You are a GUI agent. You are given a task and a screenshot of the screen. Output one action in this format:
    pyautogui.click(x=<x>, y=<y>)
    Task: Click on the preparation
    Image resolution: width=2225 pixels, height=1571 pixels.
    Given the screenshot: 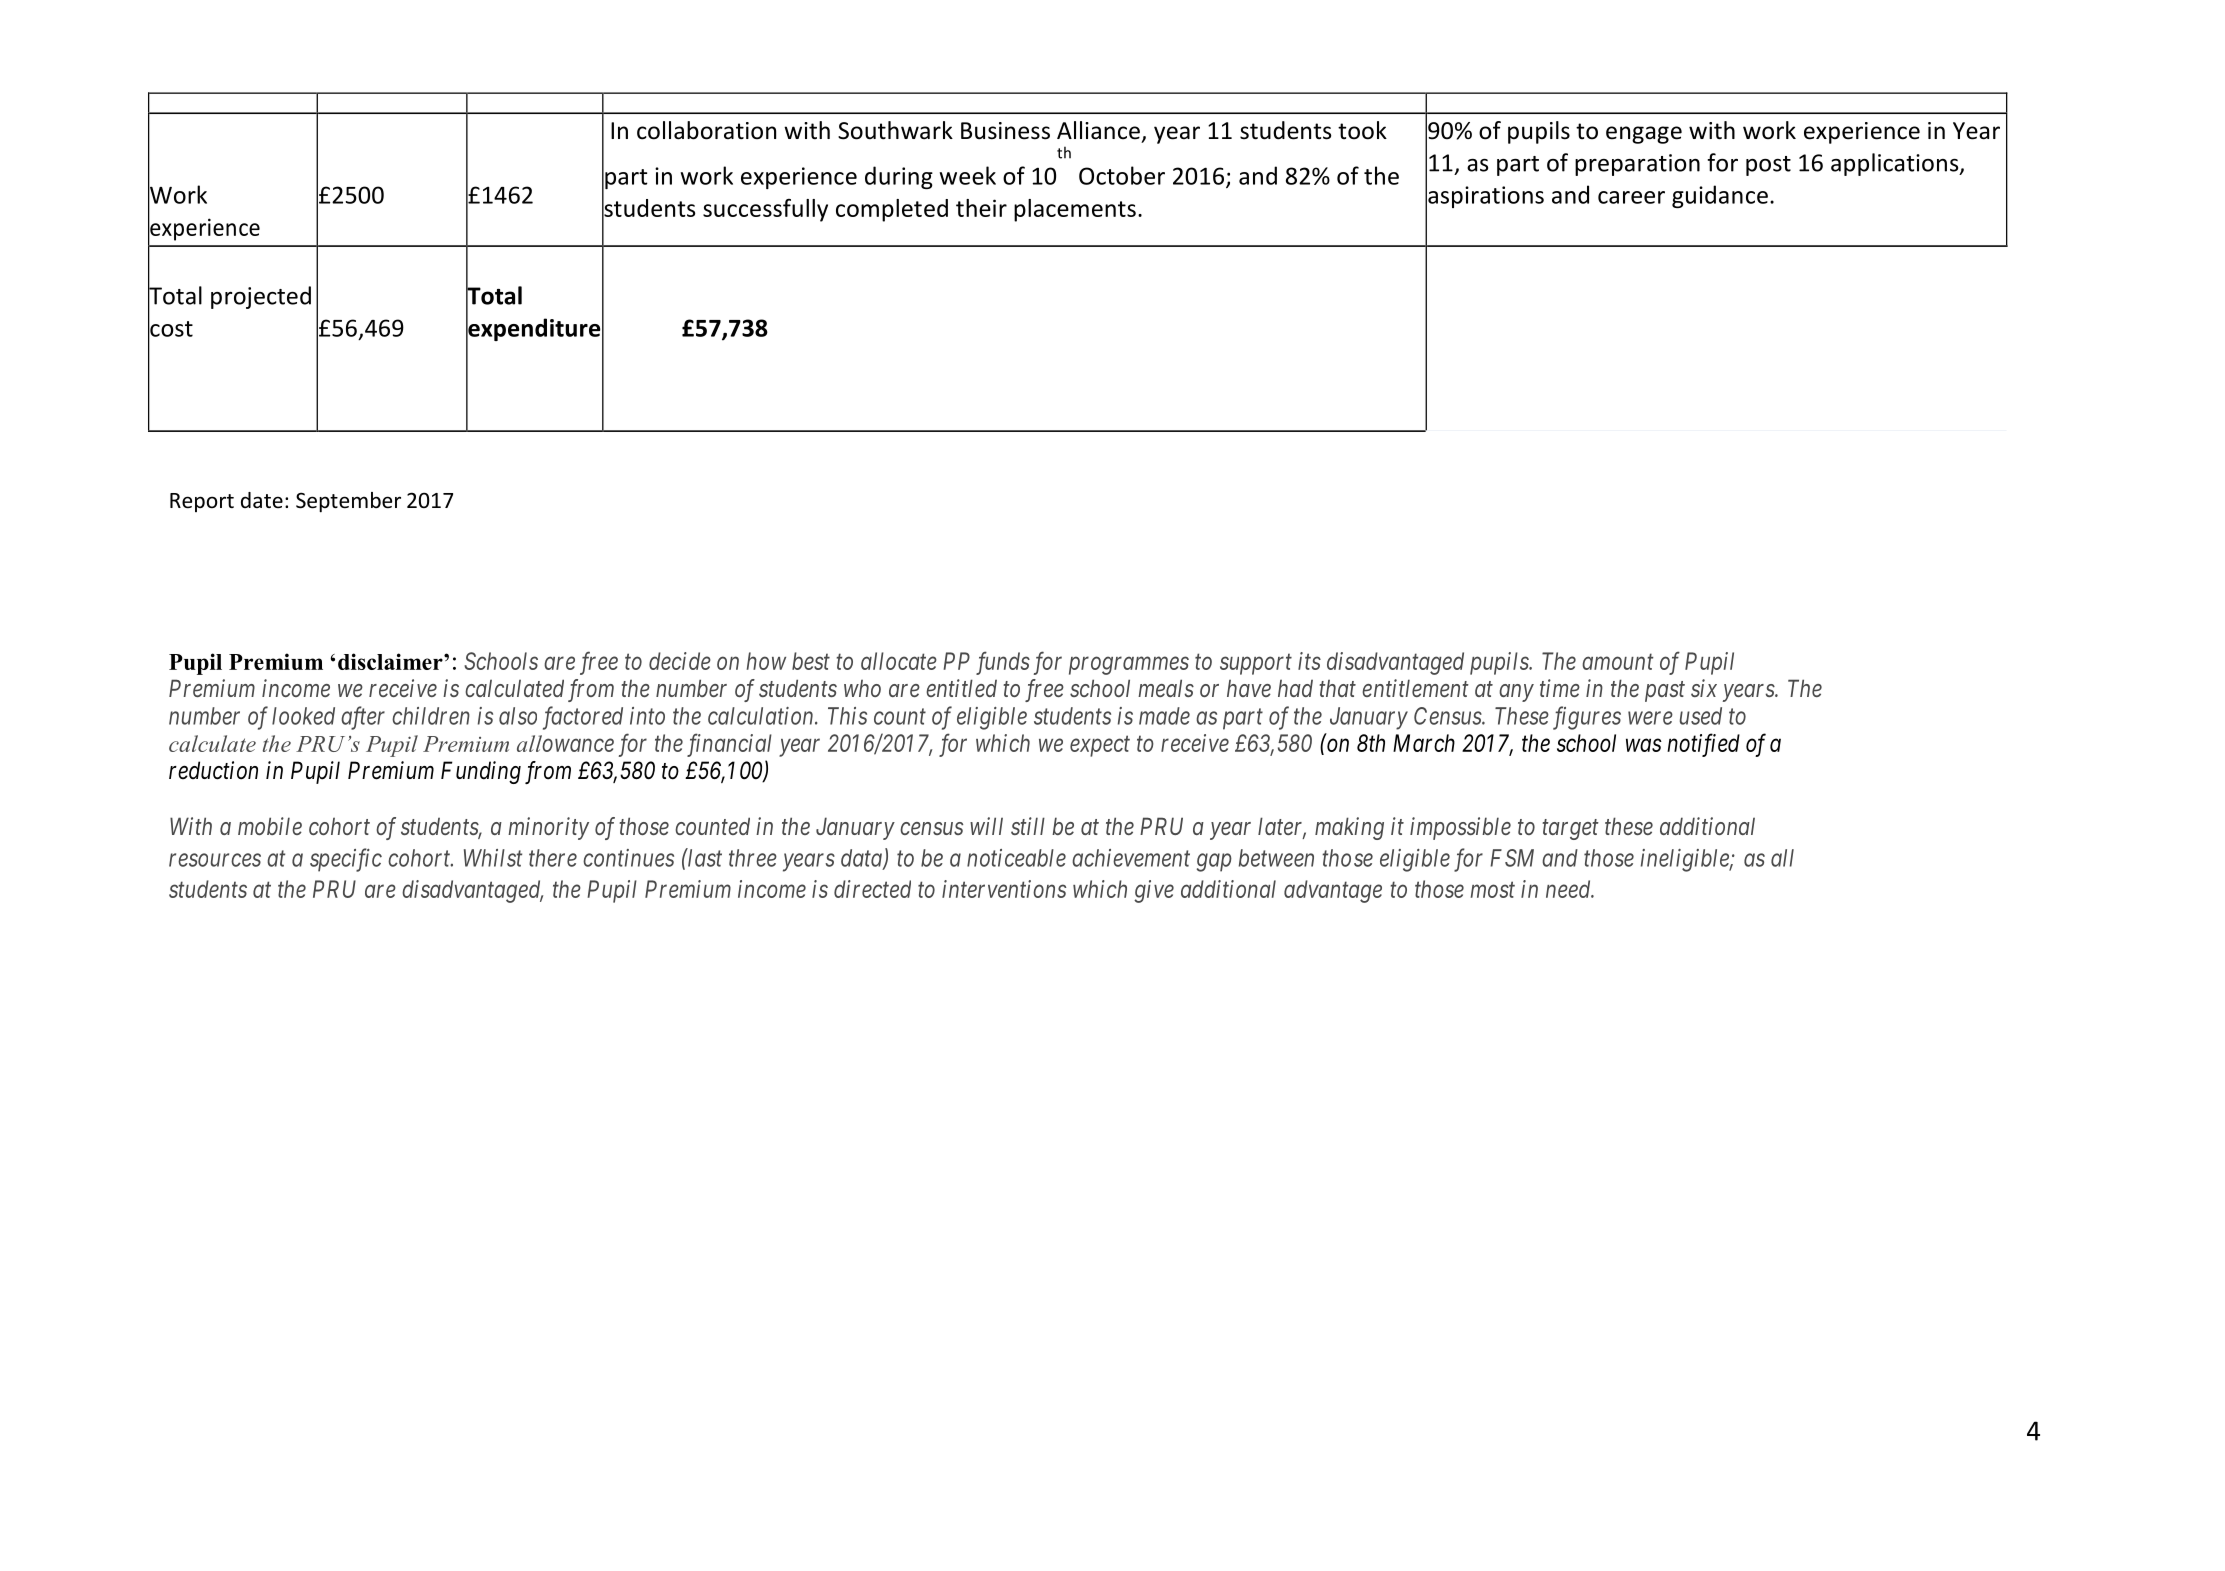 What is the action you would take?
    pyautogui.click(x=1637, y=165)
